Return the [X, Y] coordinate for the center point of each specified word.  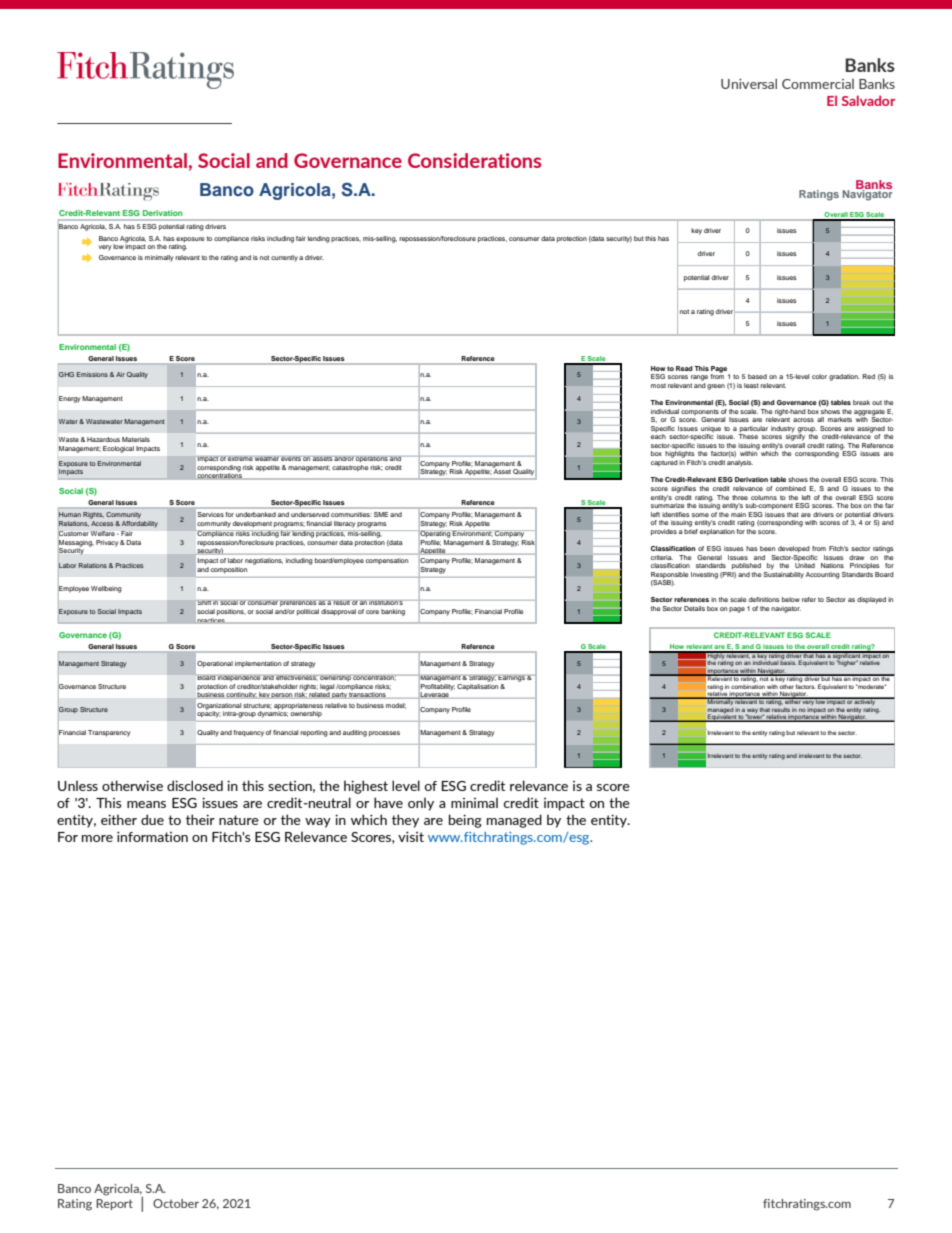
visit [411, 836]
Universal [749, 83]
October [176, 1203]
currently [284, 258]
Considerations [475, 160]
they [405, 821]
